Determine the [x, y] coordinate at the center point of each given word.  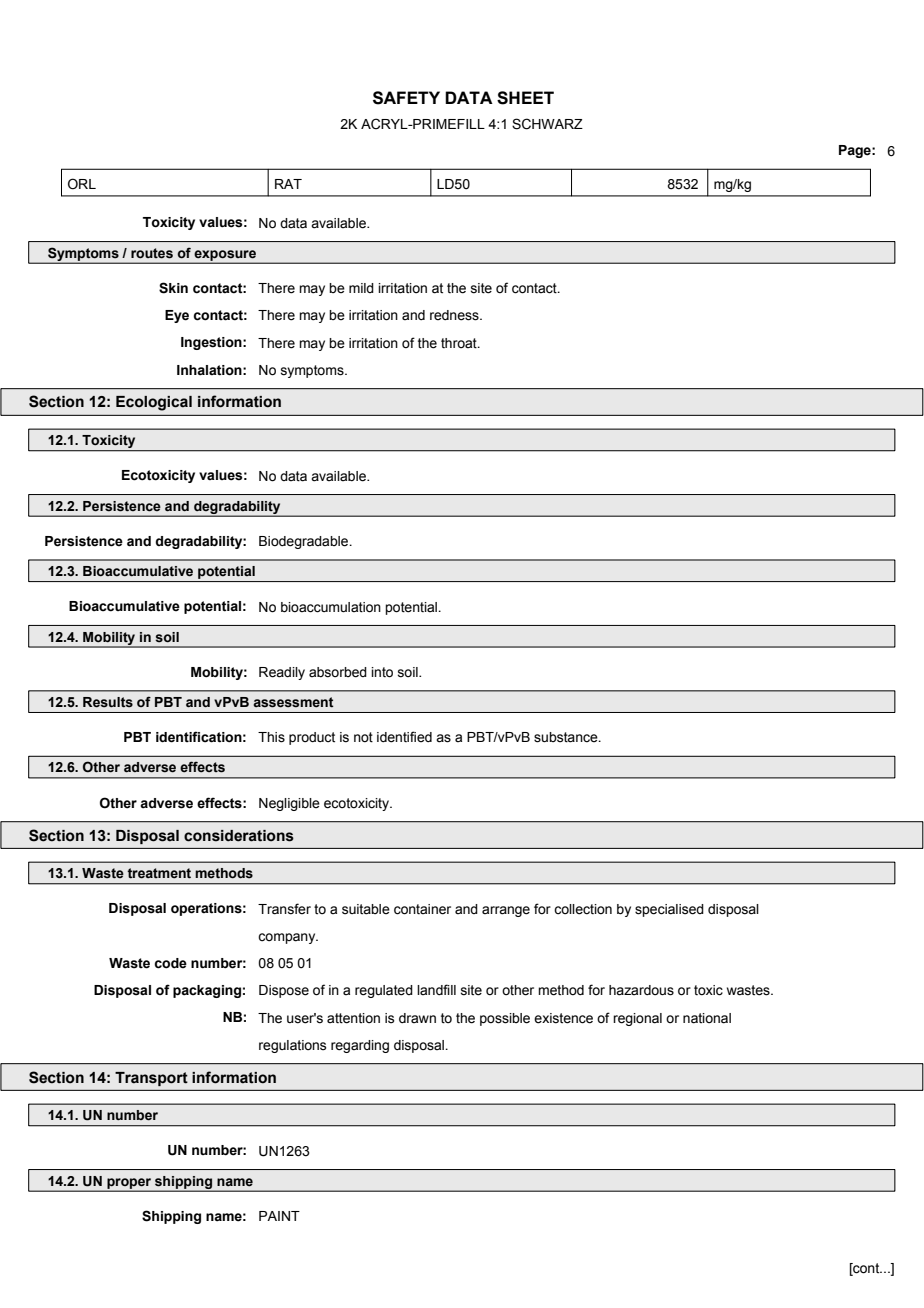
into [382, 672]
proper [129, 1184]
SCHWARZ [547, 124]
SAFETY [406, 98]
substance [567, 737]
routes [152, 253]
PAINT [279, 1216]
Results [108, 702]
